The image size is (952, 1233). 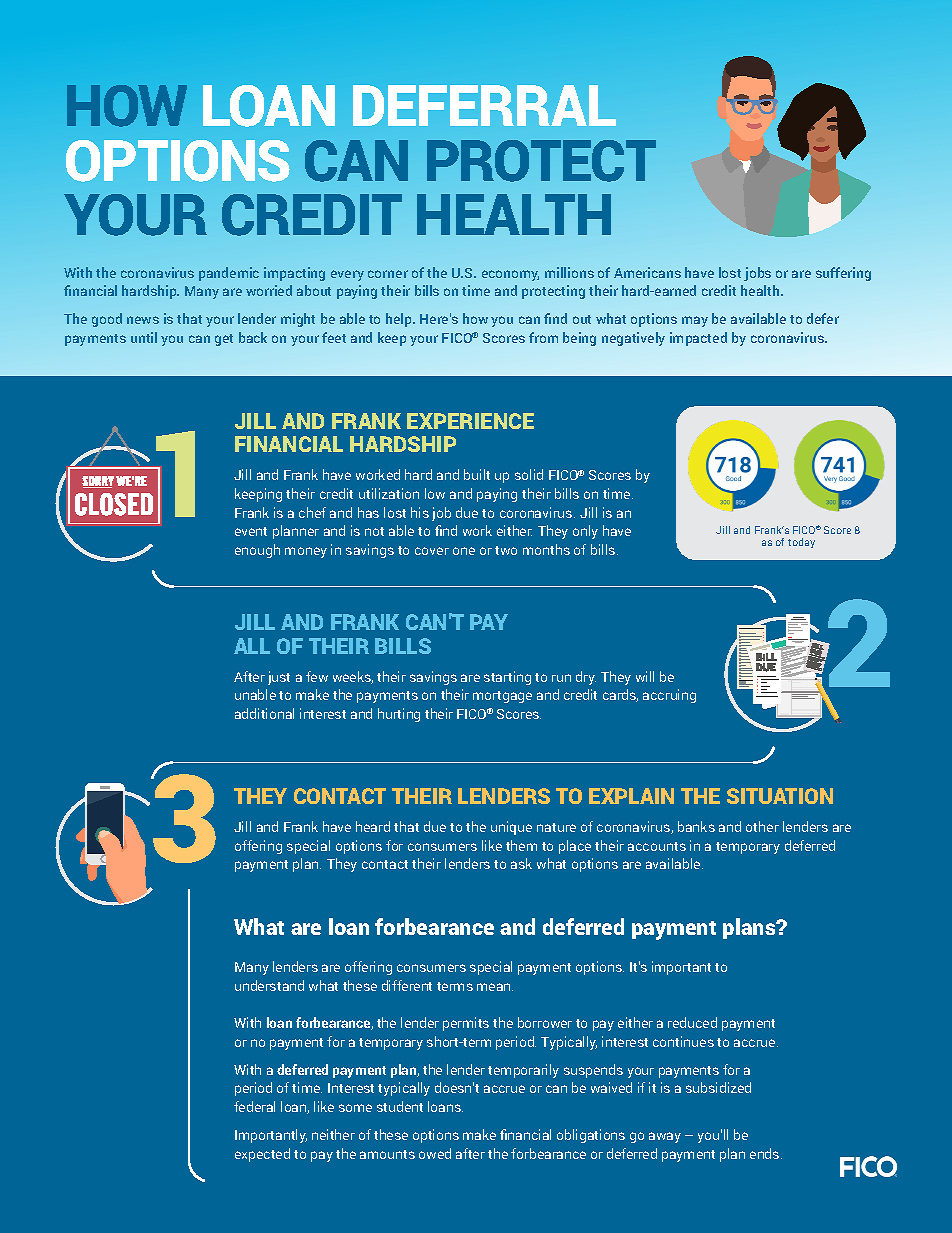 What do you see at coordinates (435, 1153) in the screenshot?
I see `owed` at bounding box center [435, 1153].
